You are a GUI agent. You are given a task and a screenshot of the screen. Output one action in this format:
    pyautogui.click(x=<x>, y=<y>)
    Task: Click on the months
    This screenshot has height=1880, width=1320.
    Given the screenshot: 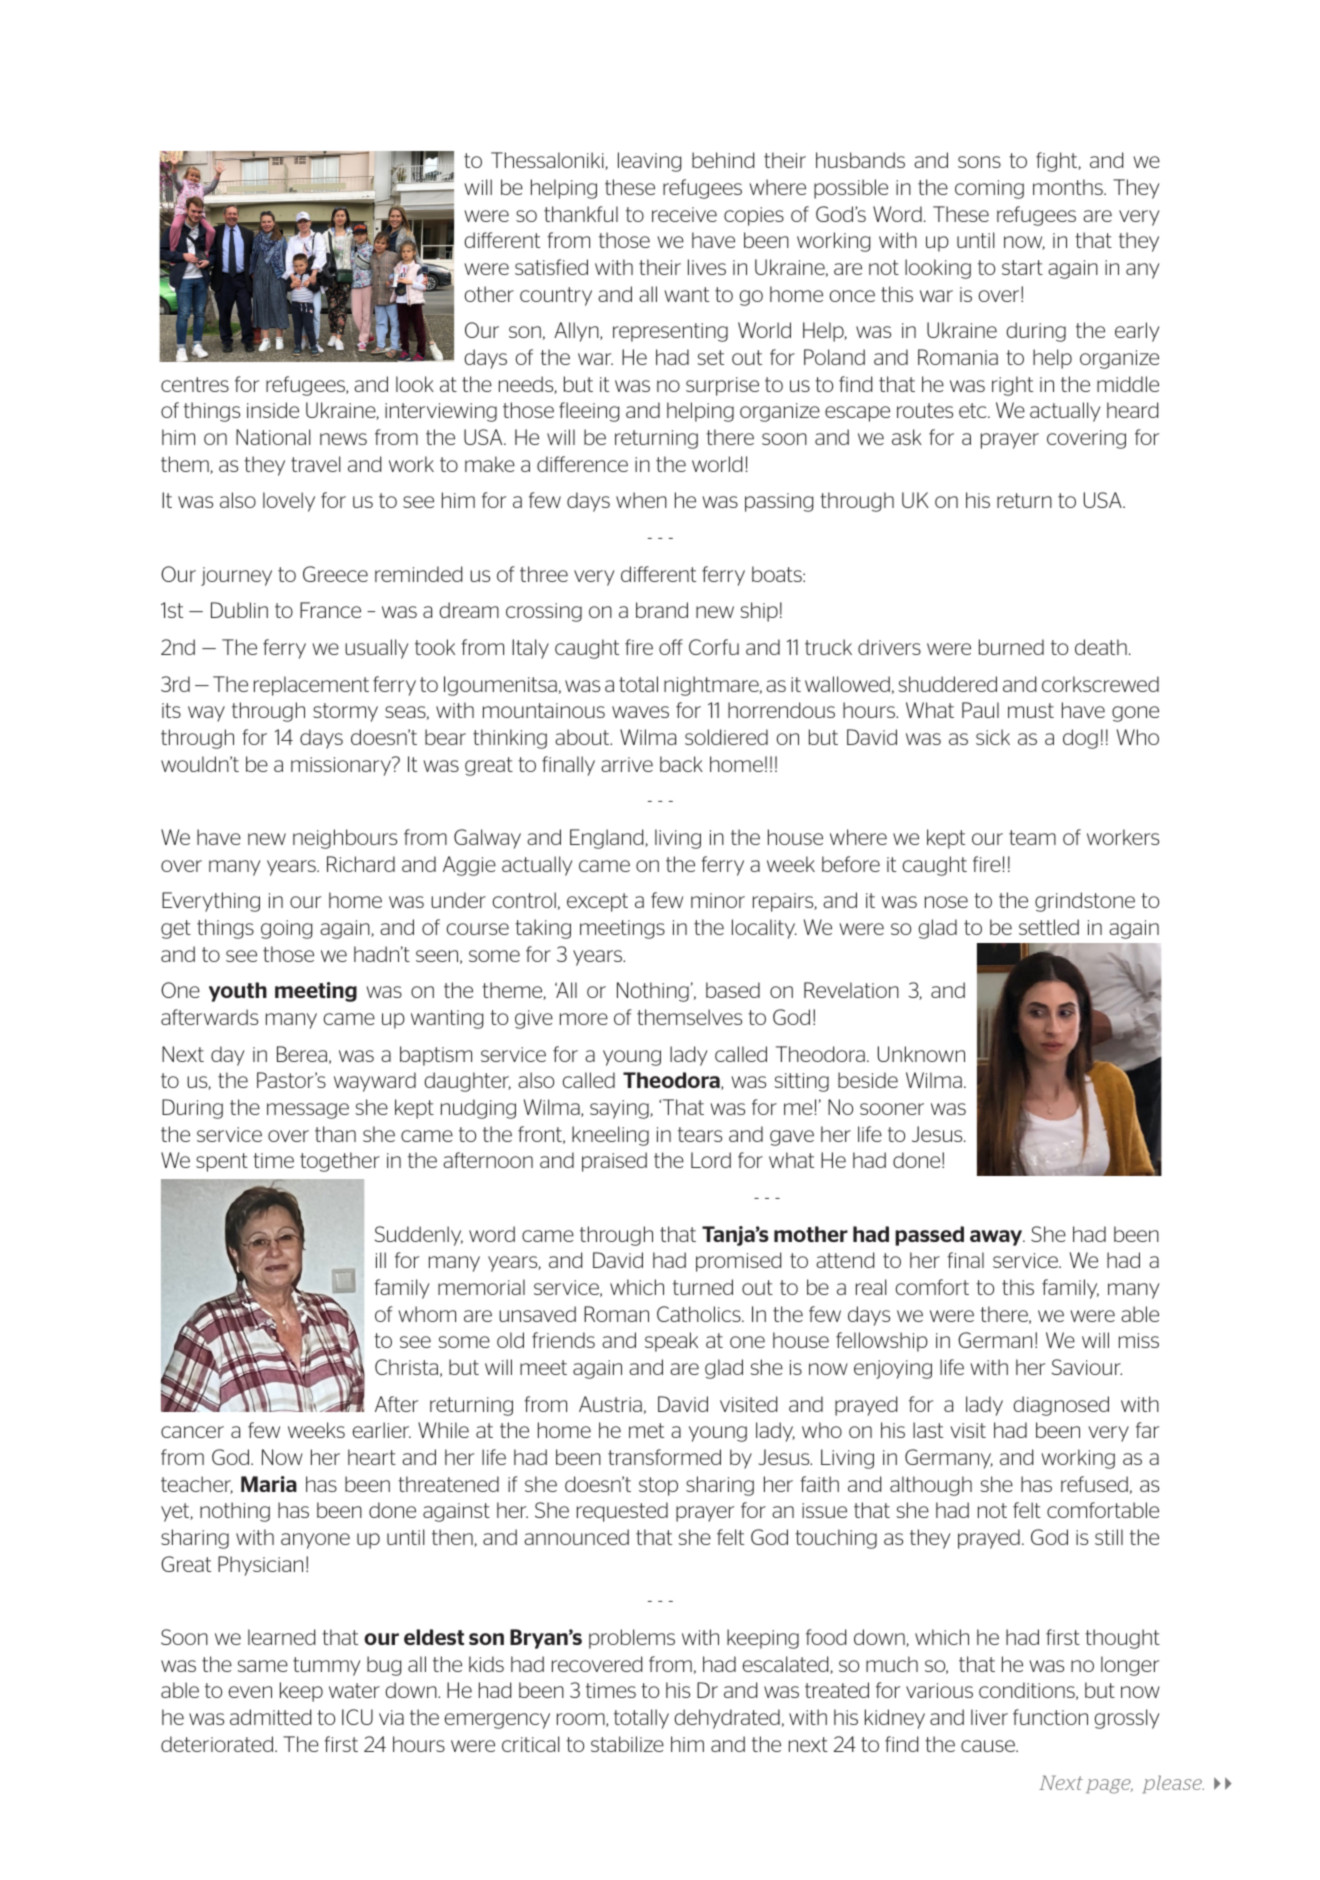 What is the action you would take?
    pyautogui.click(x=1069, y=187)
